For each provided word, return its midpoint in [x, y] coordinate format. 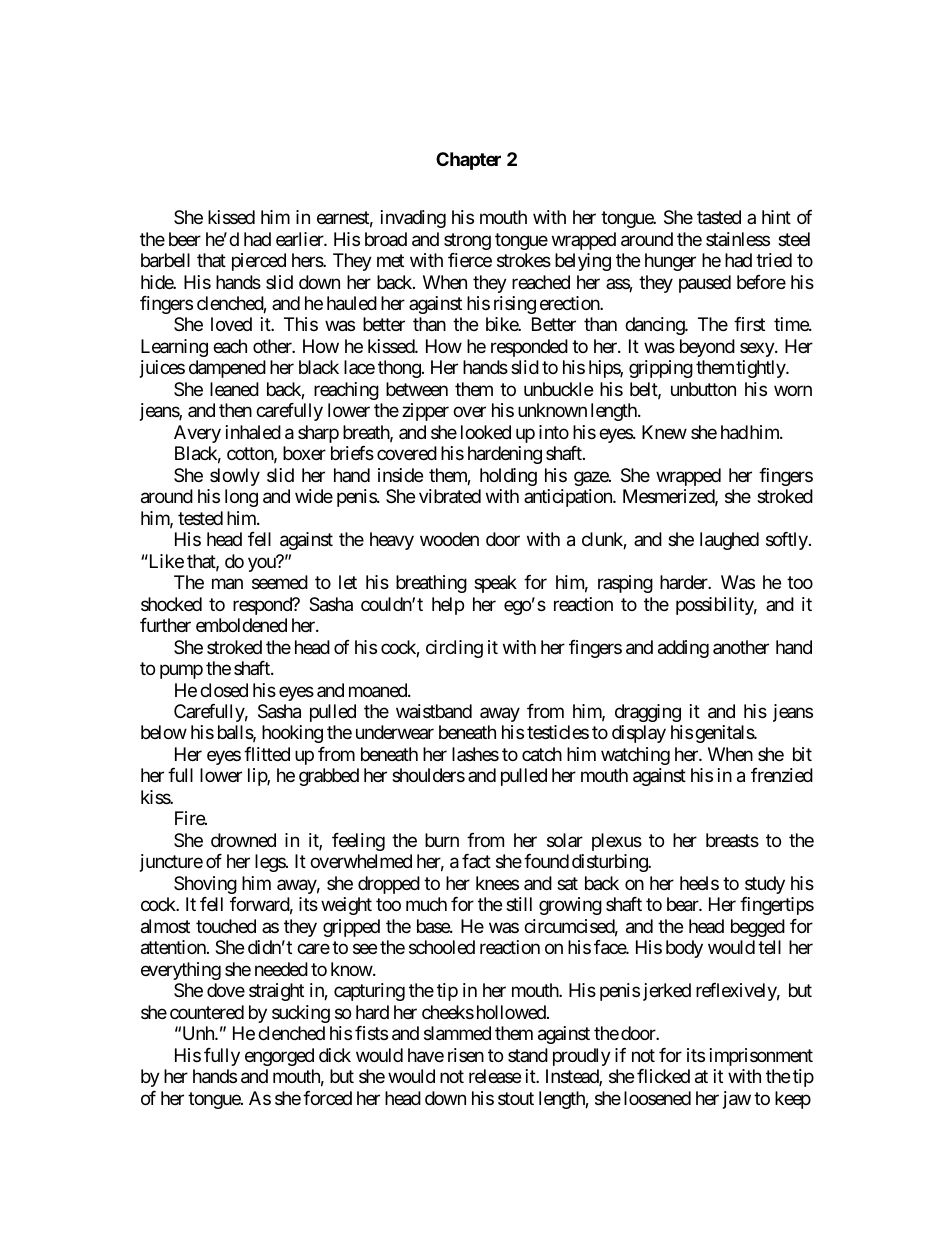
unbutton [703, 389]
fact [476, 861]
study [765, 885]
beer [185, 239]
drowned [243, 840]
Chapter [468, 161]
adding [683, 649]
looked [486, 432]
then [235, 410]
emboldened [241, 625]
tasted [719, 217]
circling [454, 649]
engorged [279, 1057]
